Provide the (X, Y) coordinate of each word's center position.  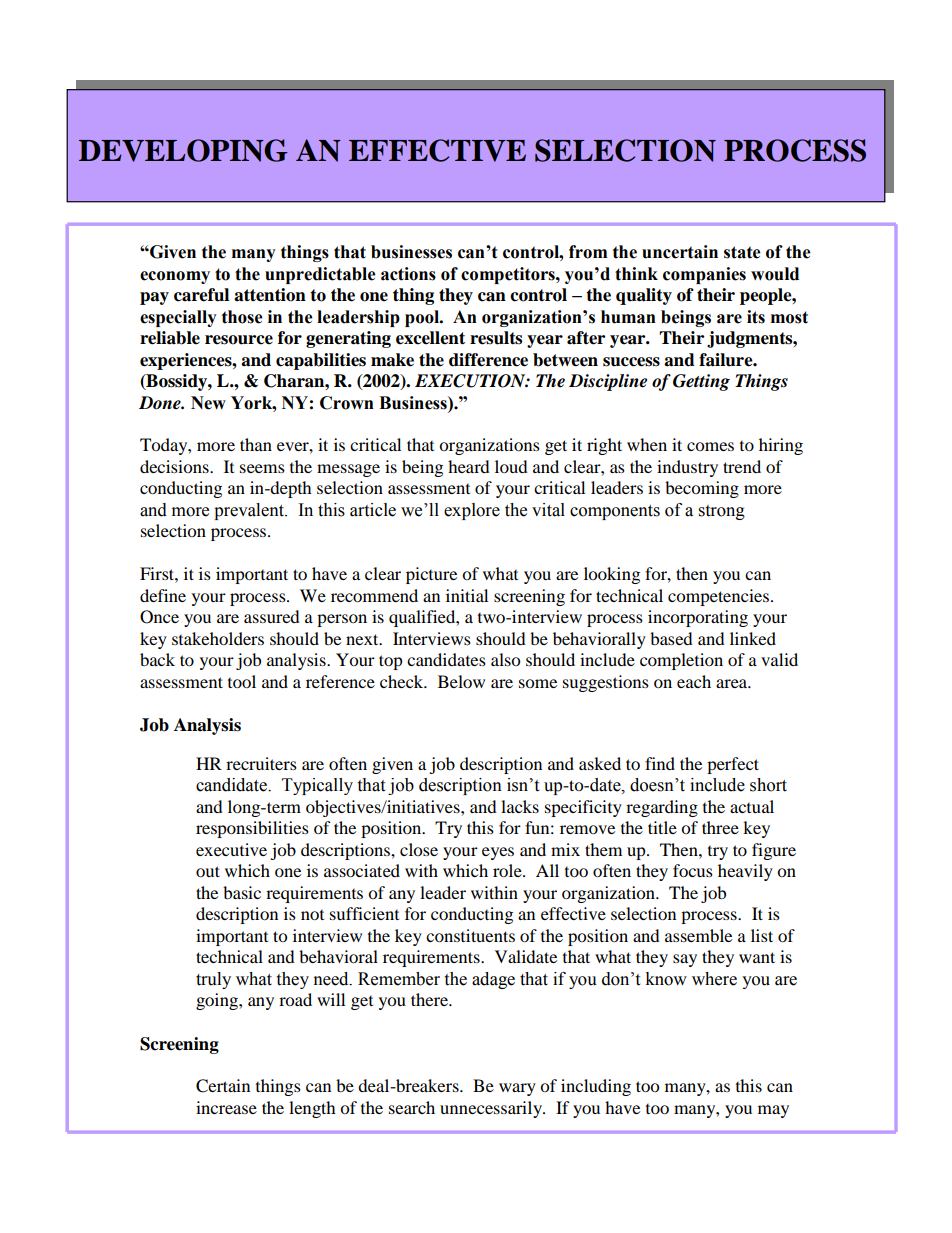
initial (467, 595)
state (742, 252)
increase (226, 1107)
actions (408, 274)
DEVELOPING (183, 150)
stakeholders (218, 638)
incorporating (698, 618)
